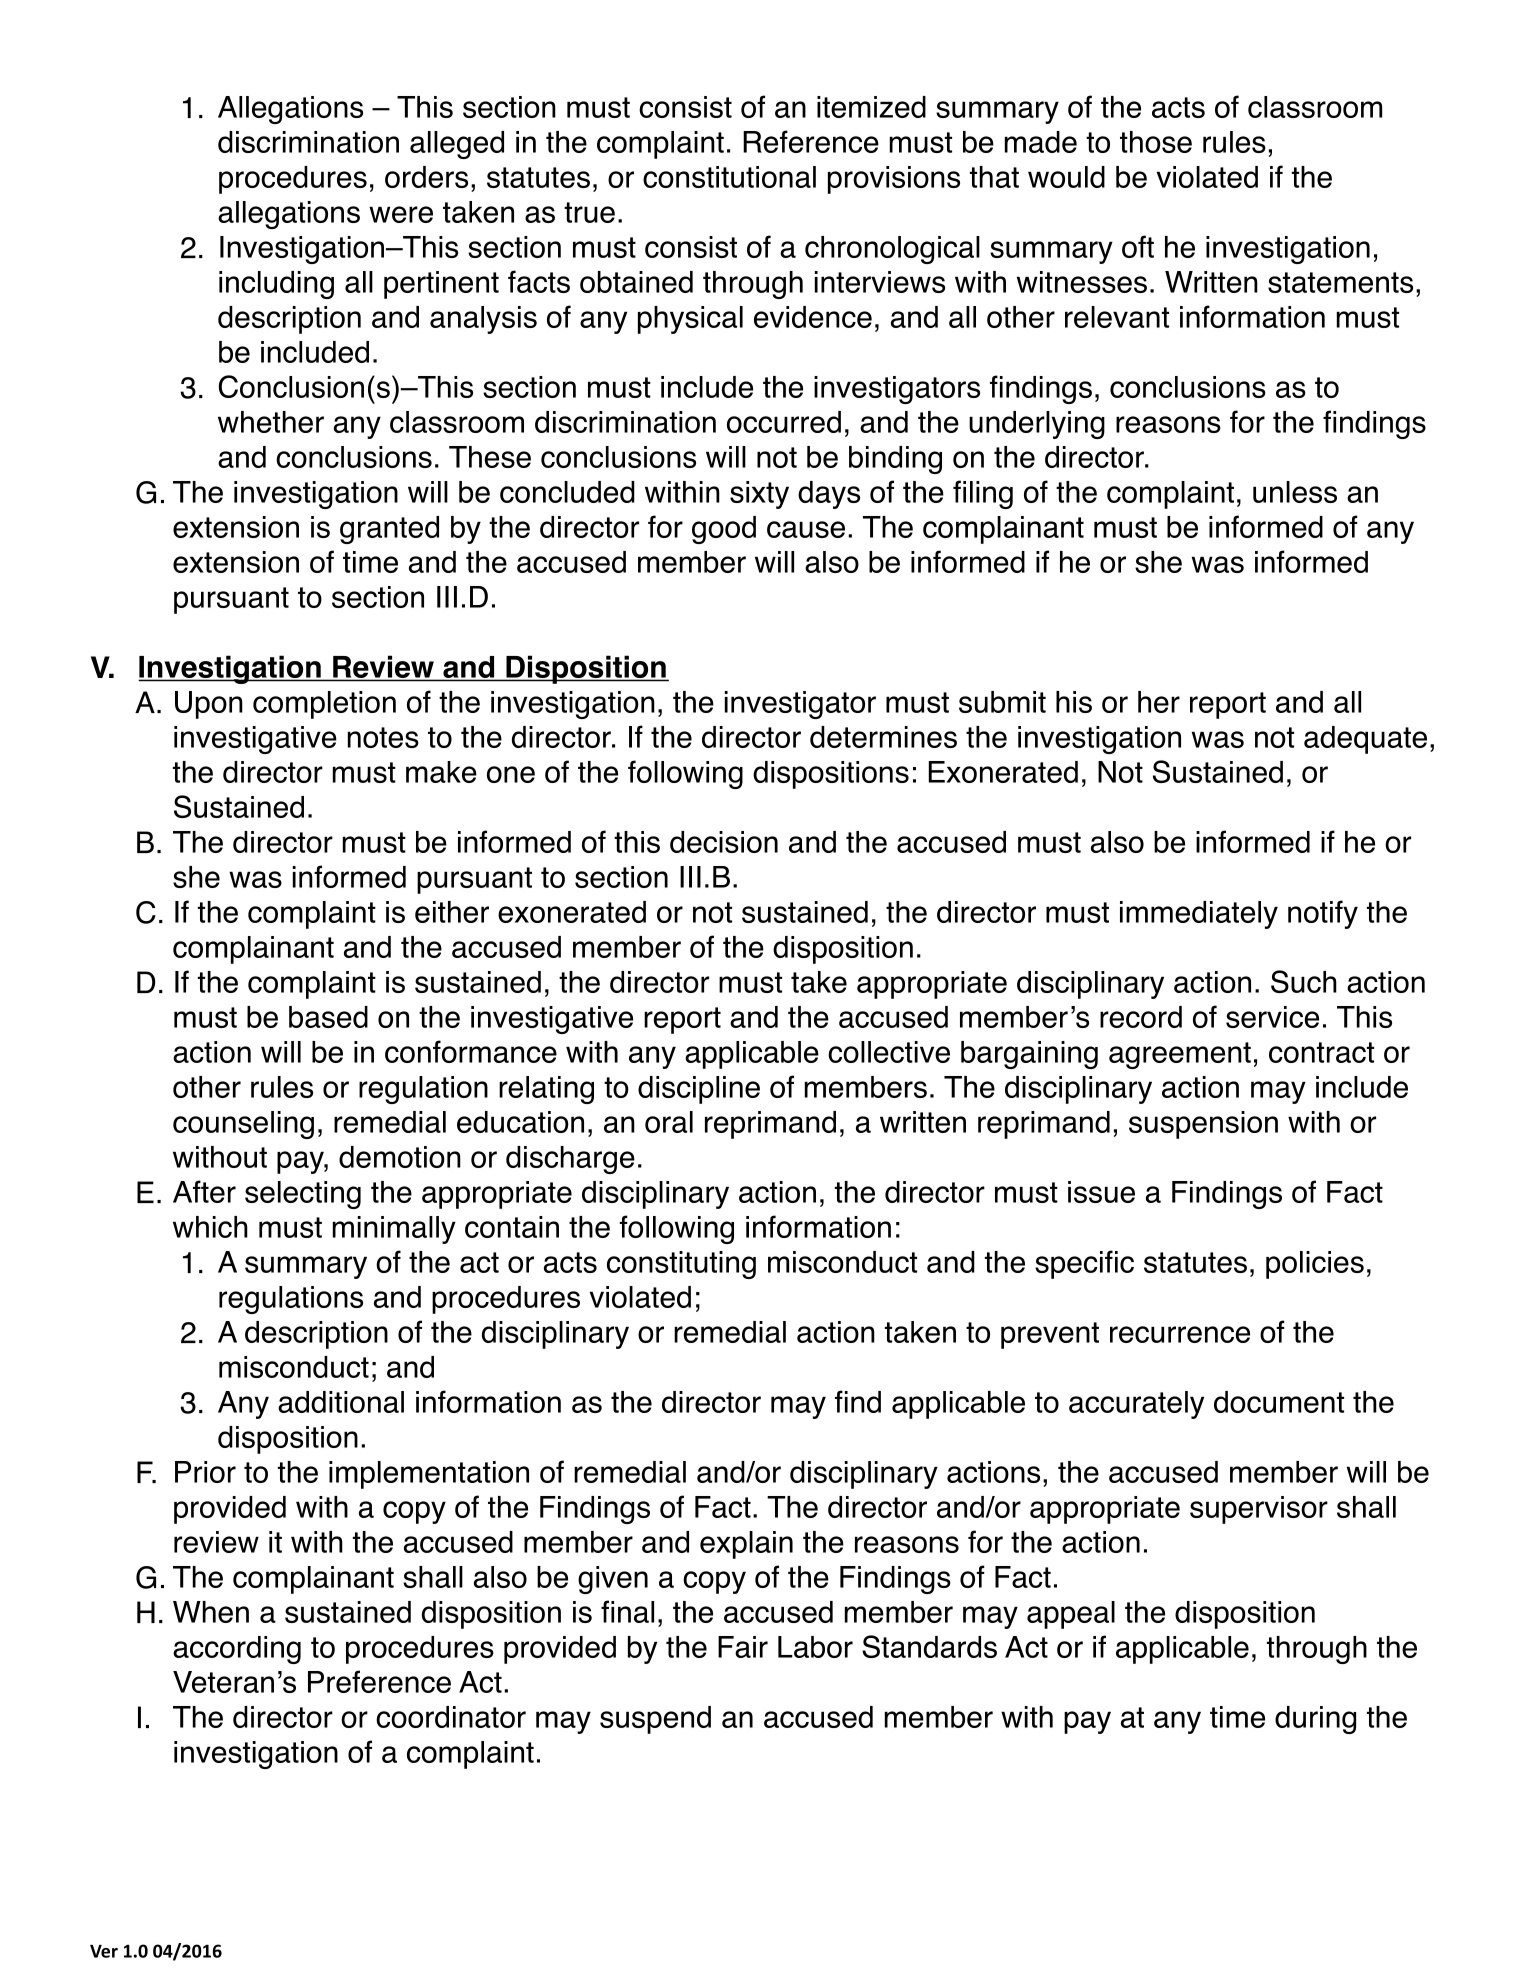 The height and width of the document is (1980, 1530). Describe the element at coordinates (699, 1090) in the document. I see `discipline` at that location.
